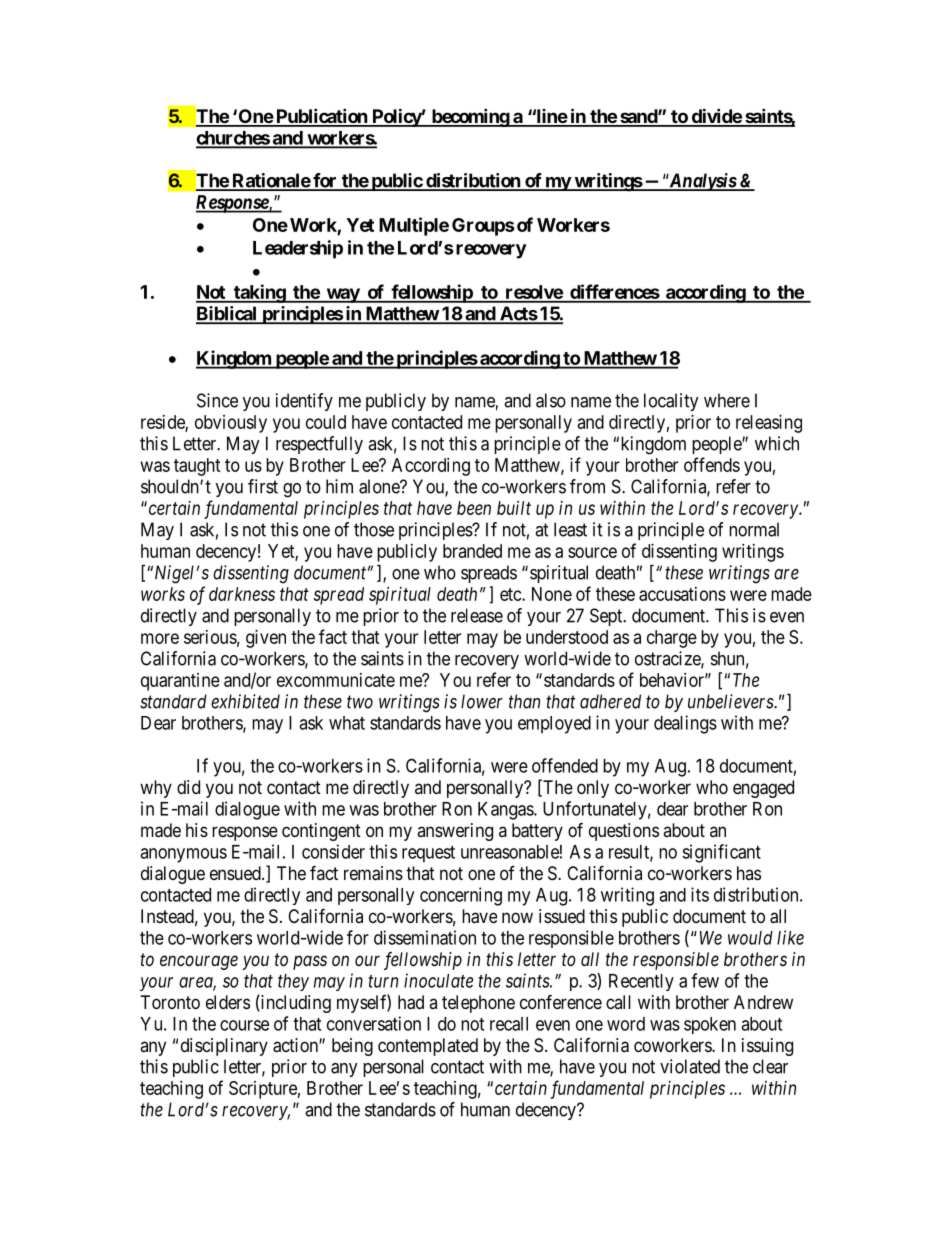  Describe the element at coordinates (428, 1047) in the document. I see `contemplated` at that location.
